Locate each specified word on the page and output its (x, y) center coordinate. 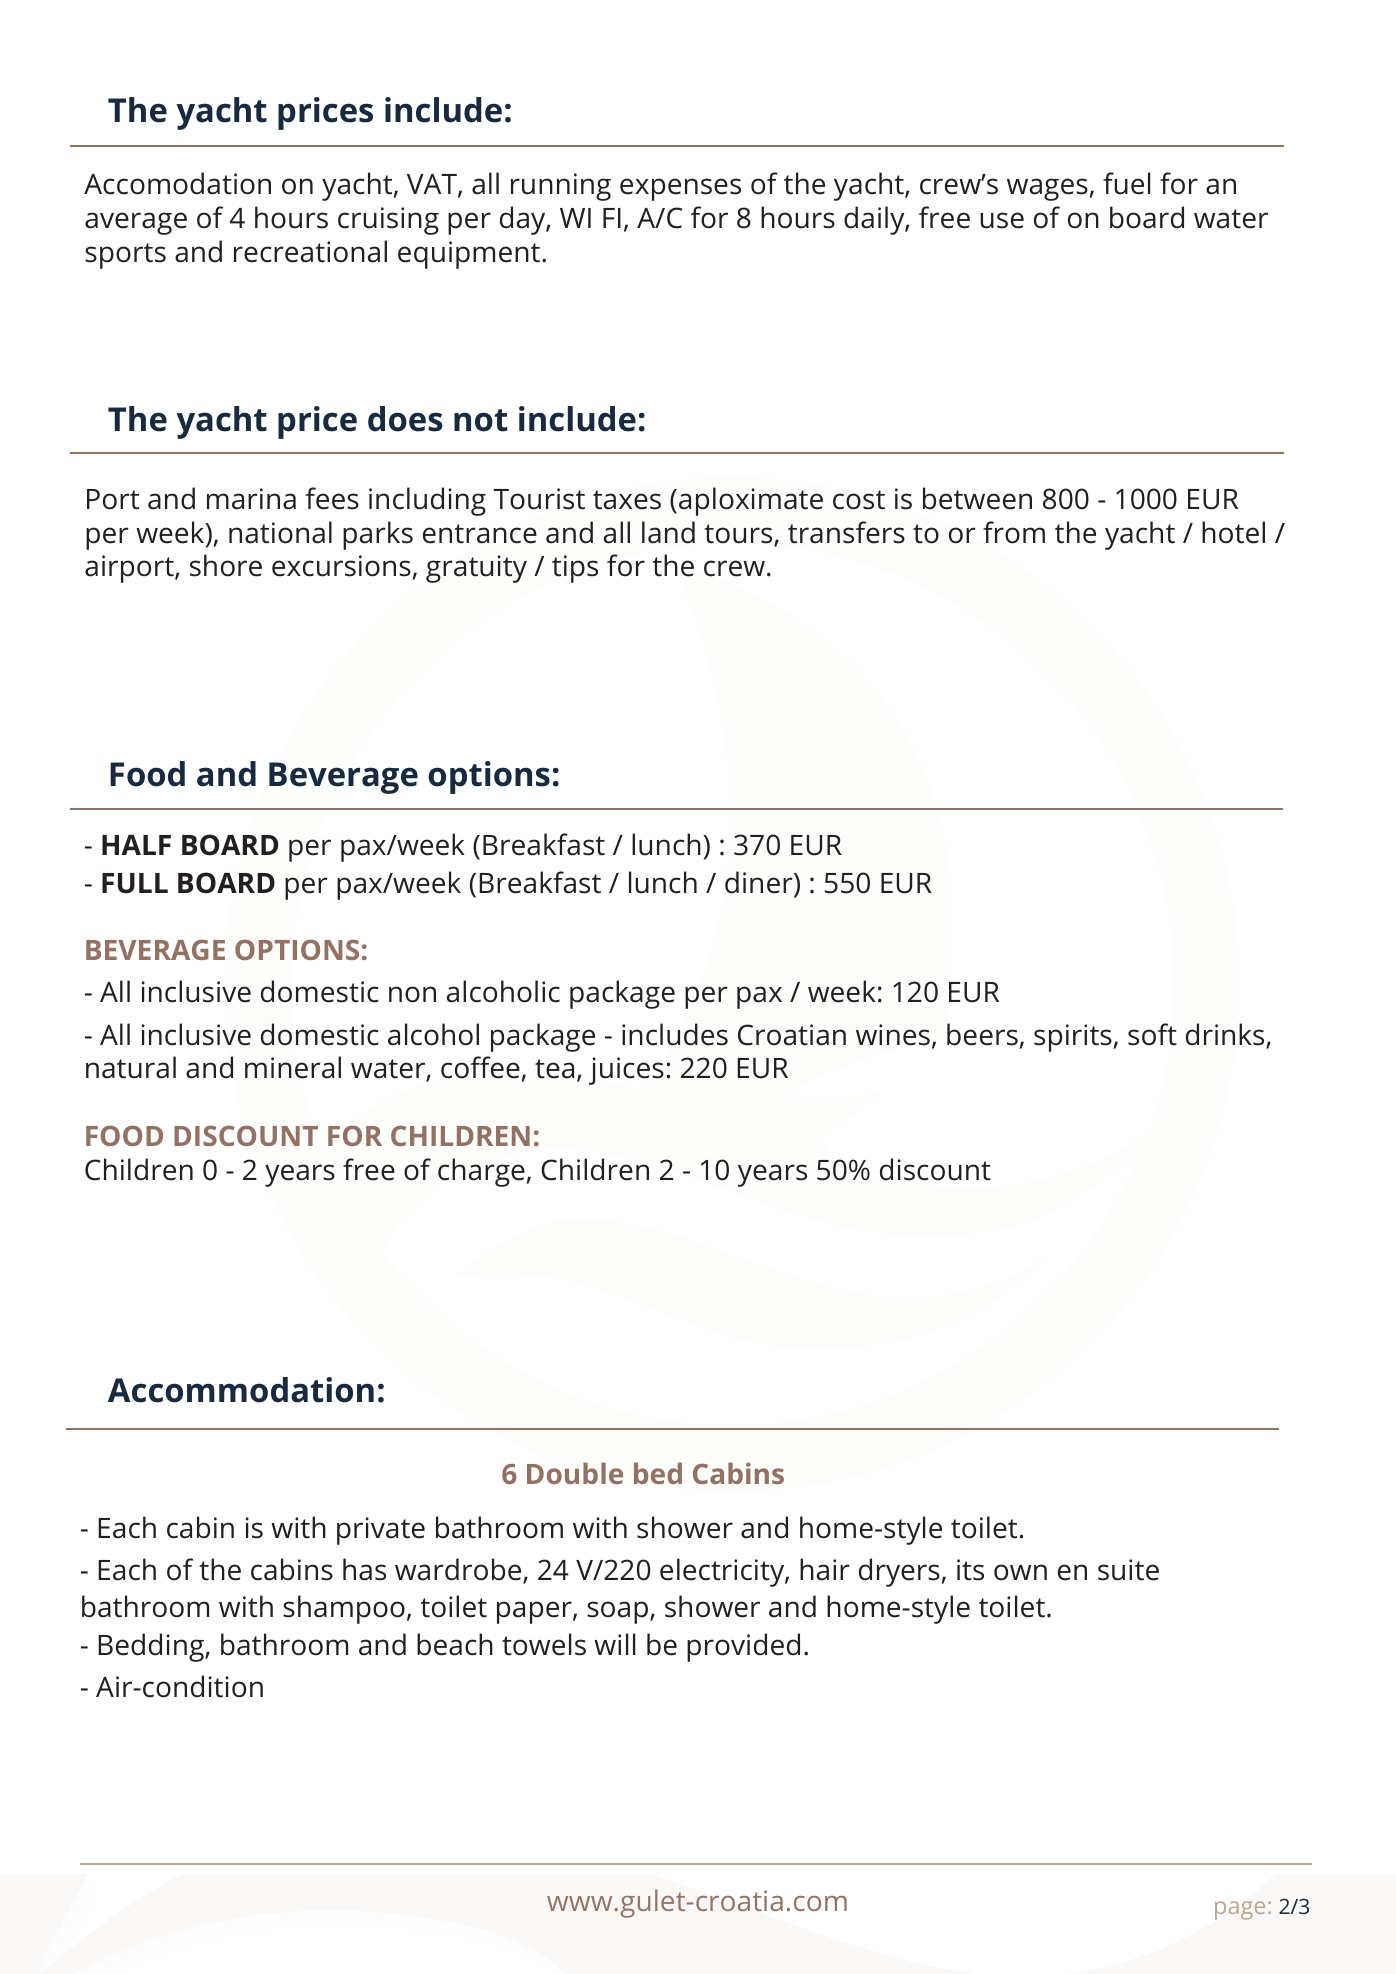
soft (1152, 1034)
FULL (135, 883)
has (364, 1569)
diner (760, 882)
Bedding (152, 1647)
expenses (680, 189)
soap (617, 1612)
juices (626, 1071)
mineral (293, 1067)
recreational (310, 251)
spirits (1073, 1038)
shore (226, 565)
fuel (1126, 183)
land (668, 532)
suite (1128, 1570)
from (1014, 532)
